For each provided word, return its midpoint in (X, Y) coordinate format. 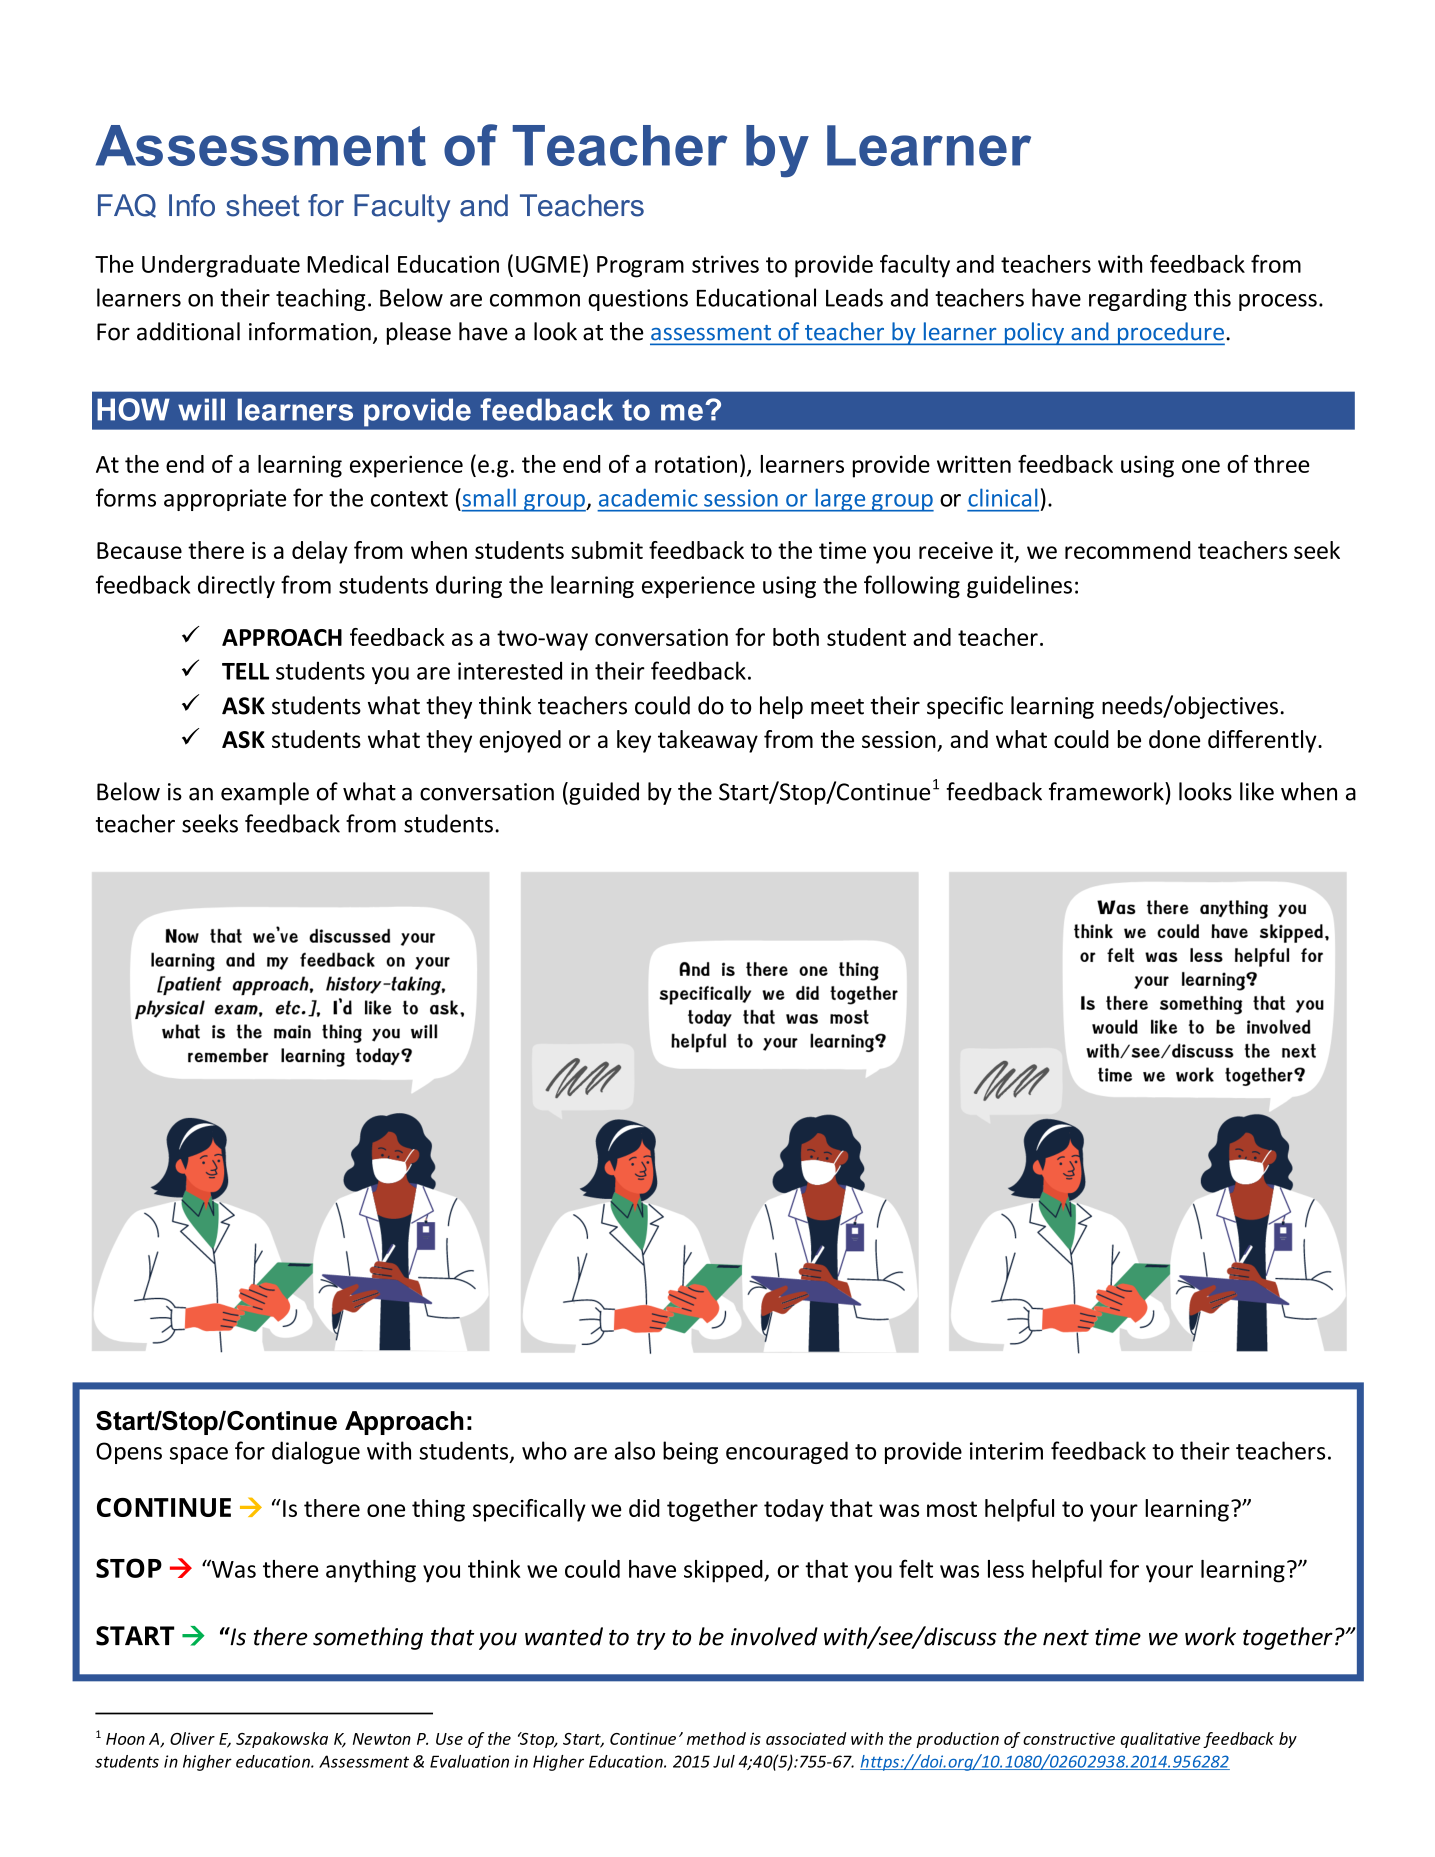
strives (725, 264)
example (265, 793)
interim (1006, 1451)
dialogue (316, 1452)
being (690, 1452)
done (1174, 739)
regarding (1138, 299)
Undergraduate (221, 266)
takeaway (708, 741)
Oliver (192, 1738)
